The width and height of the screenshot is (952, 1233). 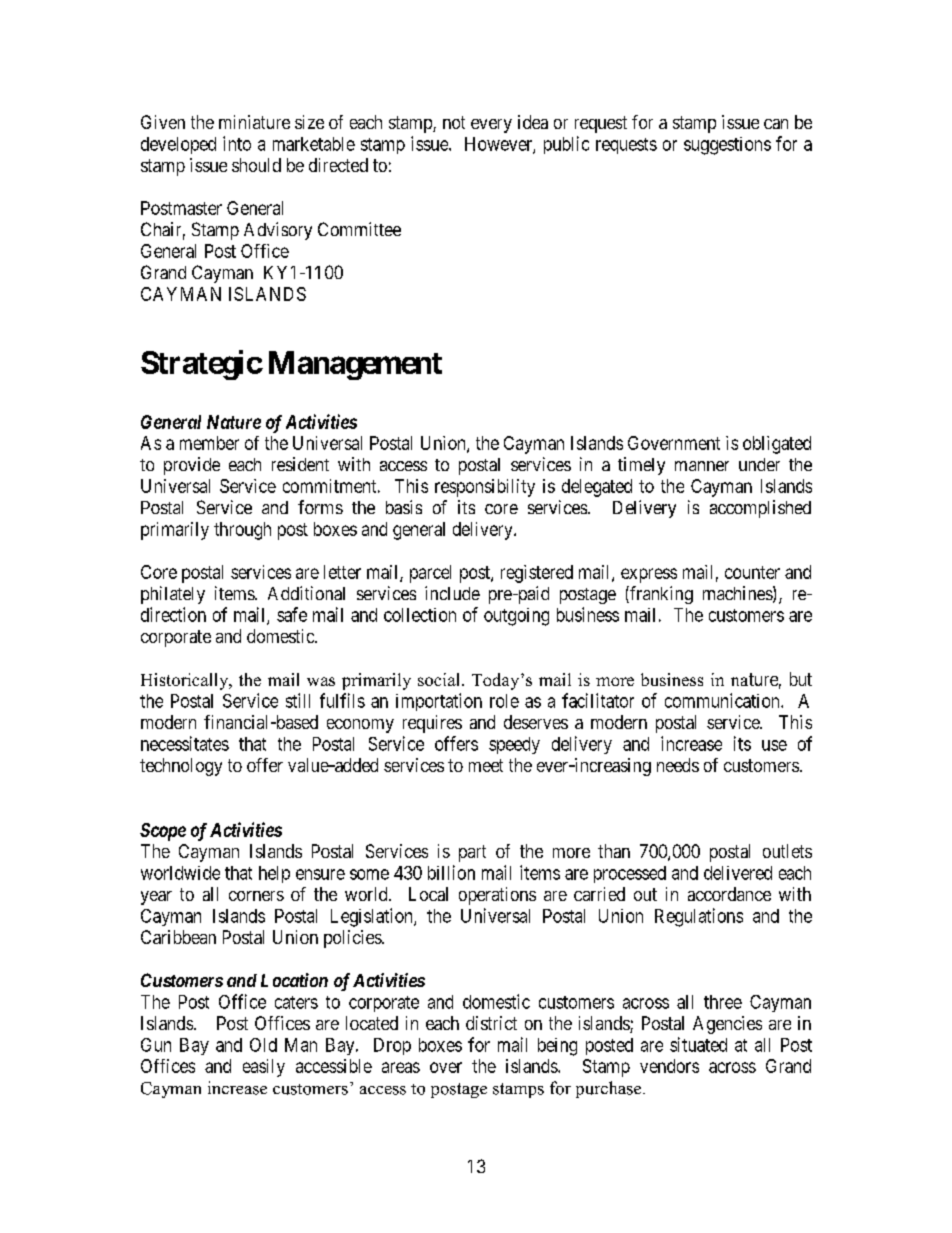 What do you see at coordinates (185, 743) in the screenshot?
I see `necessitates` at bounding box center [185, 743].
